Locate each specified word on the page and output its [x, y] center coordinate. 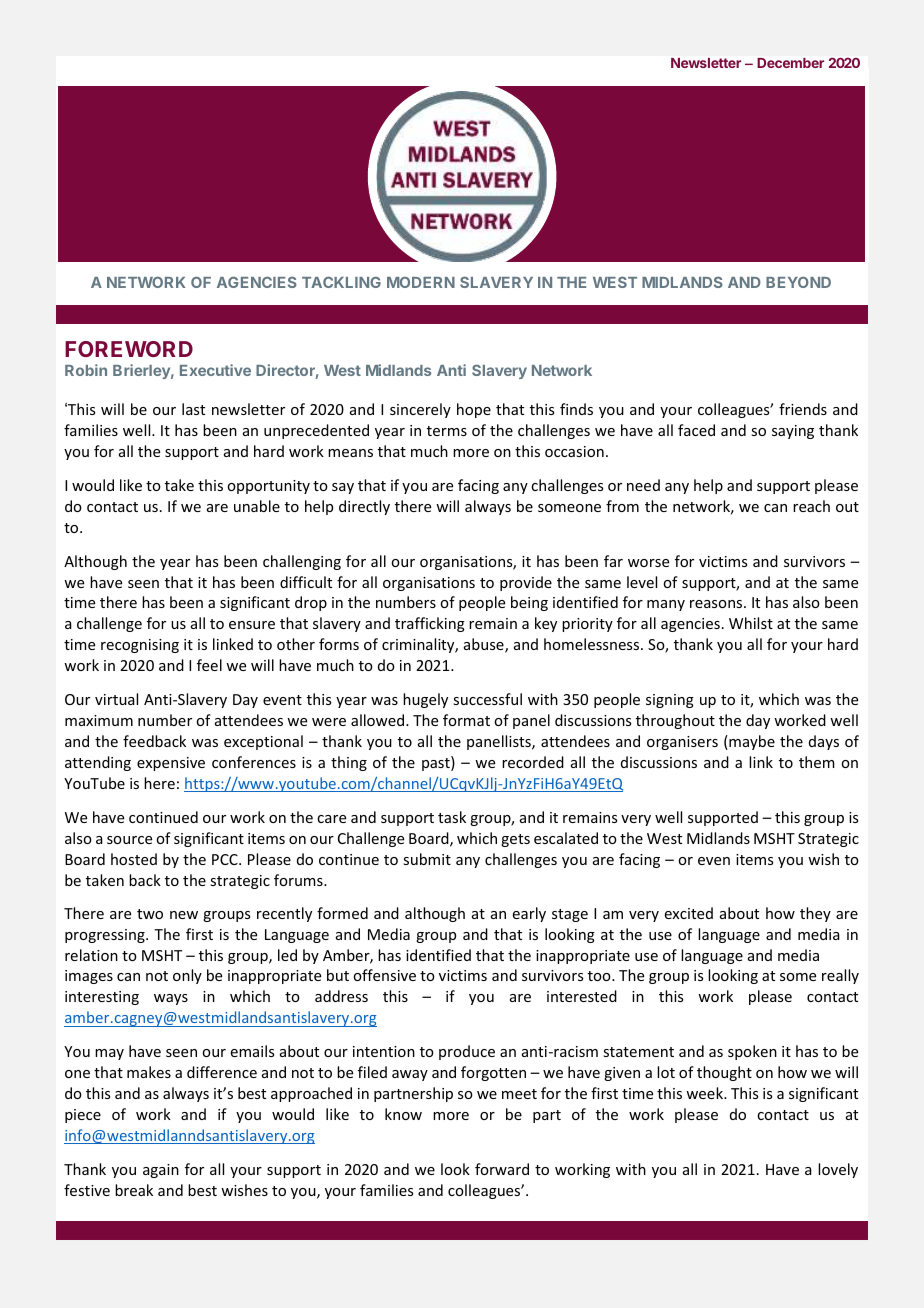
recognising [140, 646]
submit [427, 859]
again [161, 1171]
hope [474, 410]
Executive [215, 370]
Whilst [751, 623]
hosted [134, 859]
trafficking [430, 624]
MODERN [421, 282]
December [790, 63]
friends [803, 409]
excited [689, 913]
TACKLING [341, 282]
